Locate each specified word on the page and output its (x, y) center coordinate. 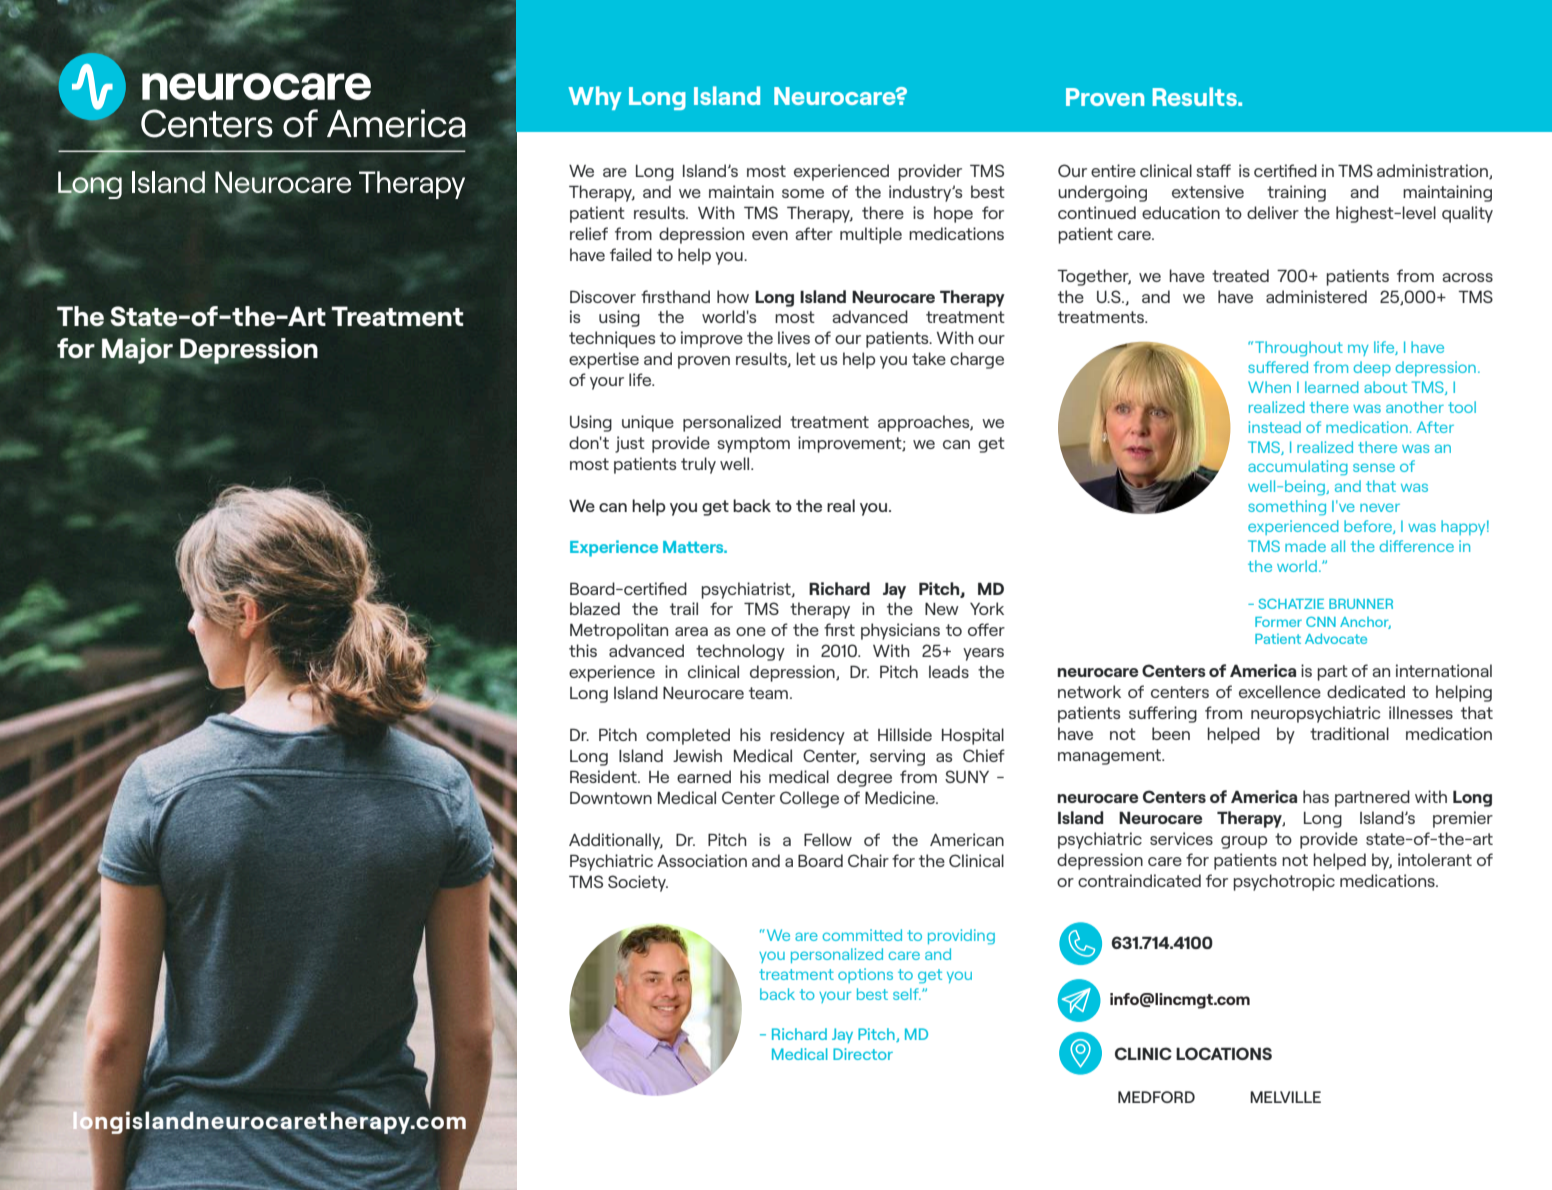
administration (1433, 171)
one (751, 631)
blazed (595, 608)
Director (863, 1054)
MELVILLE (1285, 1097)
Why (594, 98)
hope (953, 214)
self (907, 994)
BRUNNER (1361, 604)
